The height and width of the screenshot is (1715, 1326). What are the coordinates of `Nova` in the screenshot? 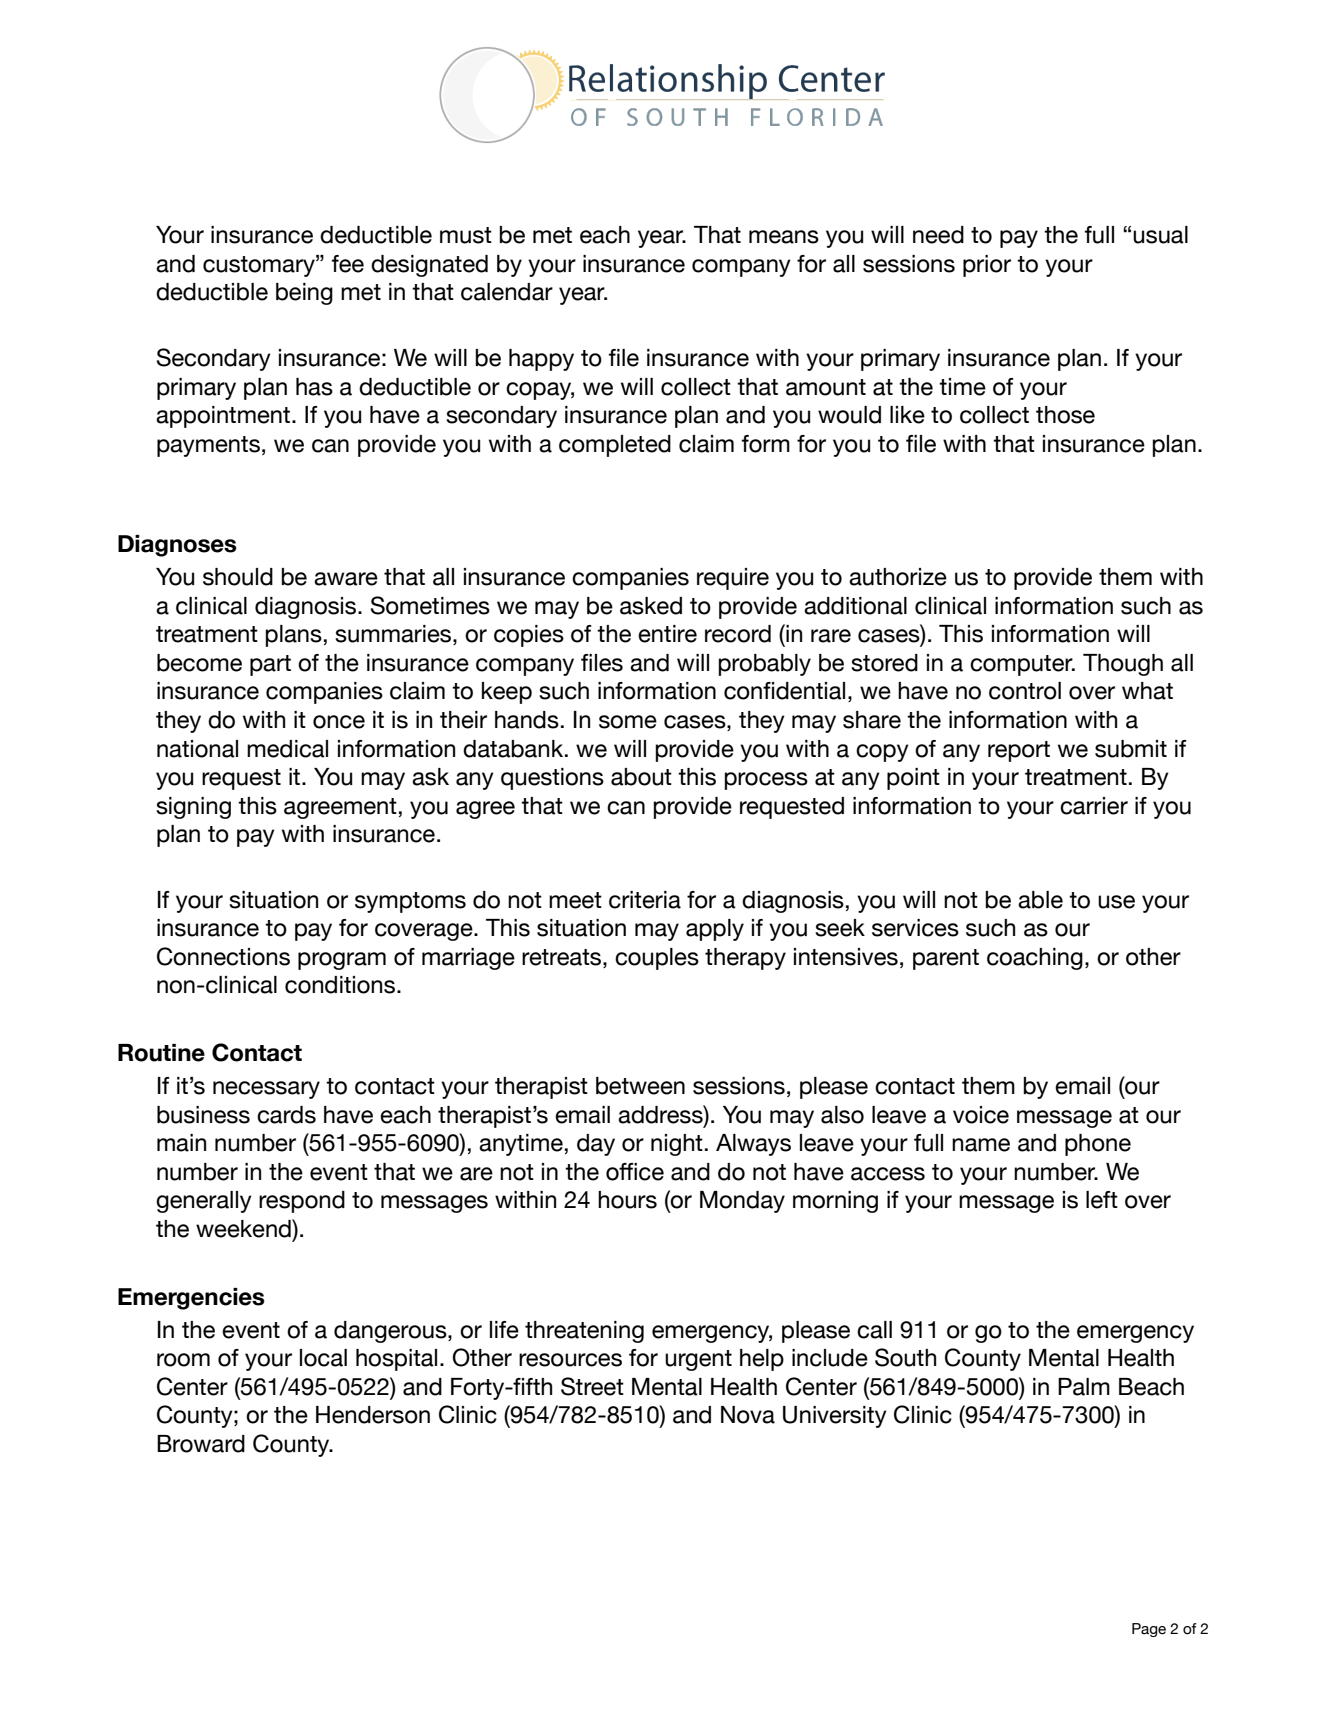 It's located at (748, 1415).
